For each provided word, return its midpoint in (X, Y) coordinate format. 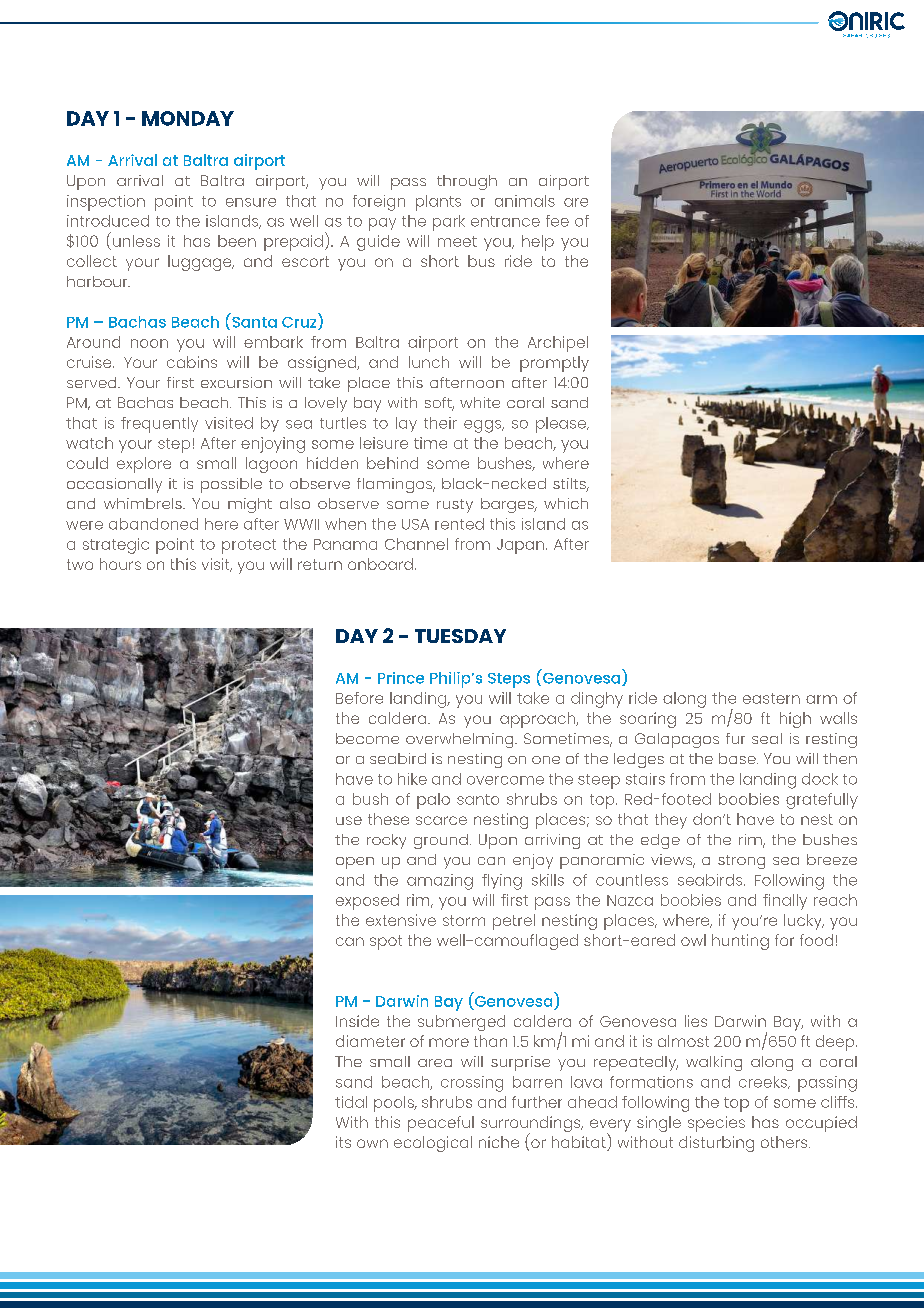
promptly (554, 364)
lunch (429, 362)
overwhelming (461, 740)
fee (557, 221)
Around (93, 342)
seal (767, 738)
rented (459, 524)
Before (359, 698)
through (467, 182)
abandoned (153, 524)
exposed (367, 902)
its (343, 1142)
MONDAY (188, 118)
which (566, 503)
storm (464, 920)
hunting (740, 942)
